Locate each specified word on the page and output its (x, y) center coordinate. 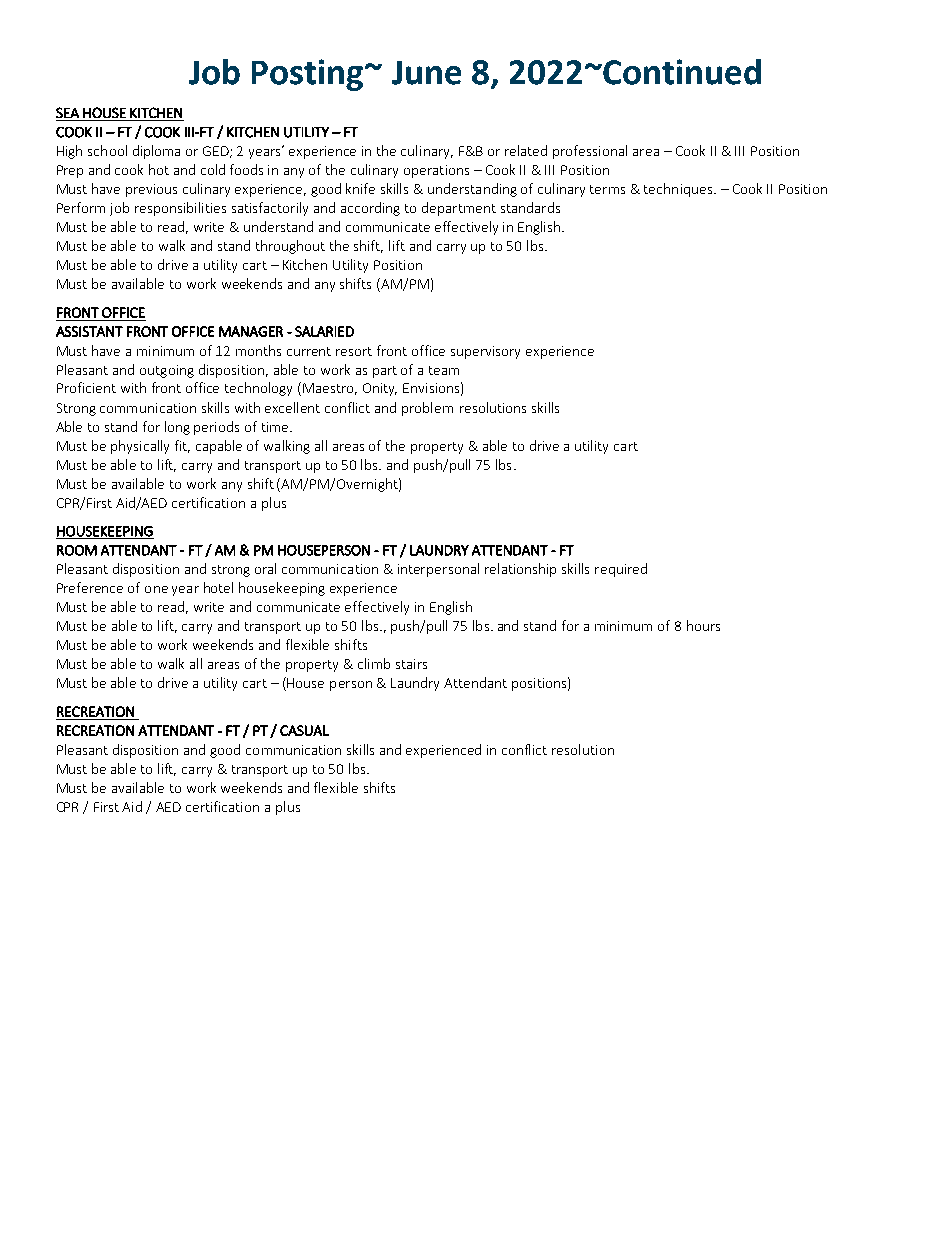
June (426, 73)
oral (265, 568)
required (621, 570)
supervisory (485, 352)
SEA (67, 112)
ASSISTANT (89, 331)
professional (590, 152)
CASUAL (304, 730)
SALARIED (324, 331)
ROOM (77, 550)
